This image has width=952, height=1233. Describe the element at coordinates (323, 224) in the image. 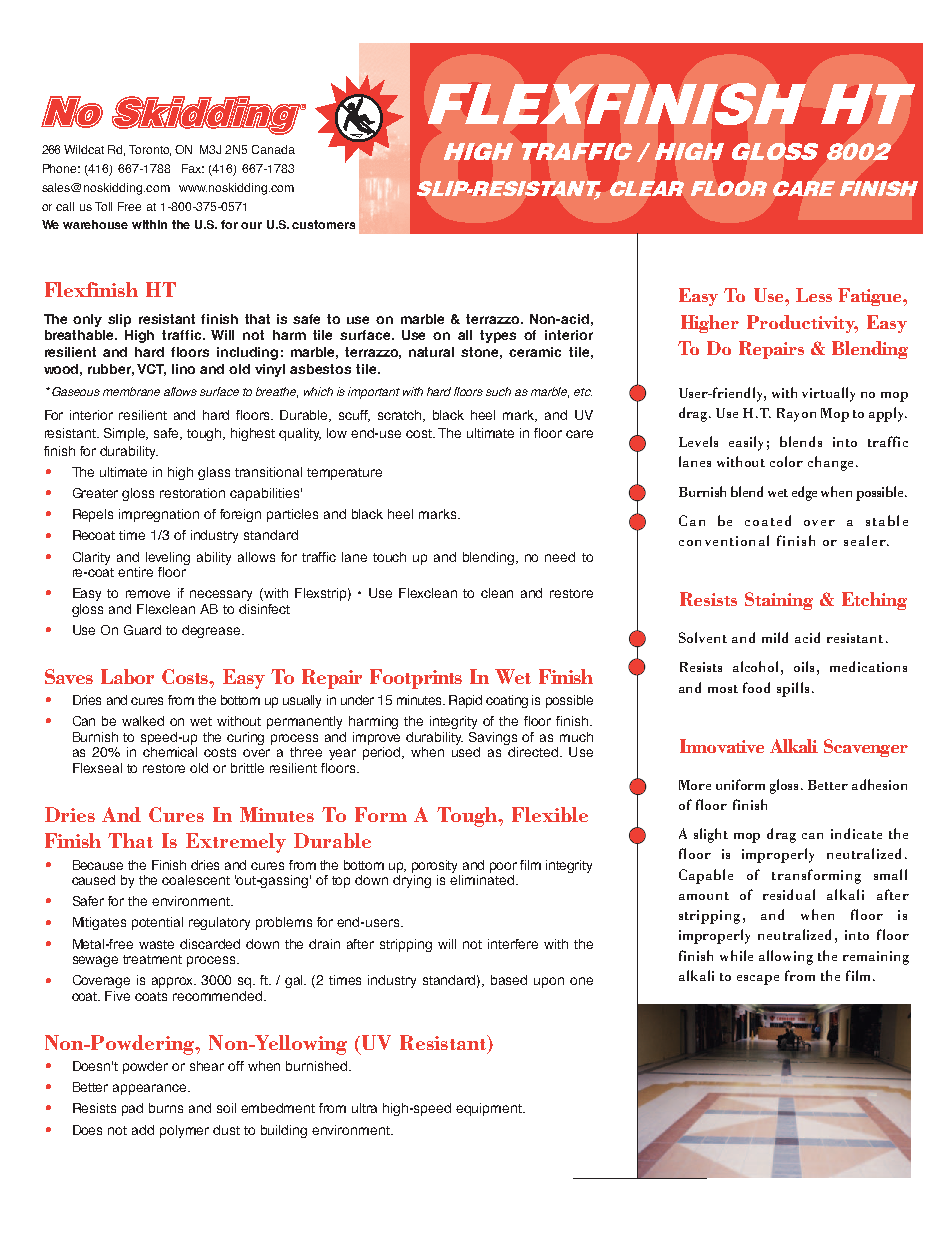

I see `customers` at that location.
